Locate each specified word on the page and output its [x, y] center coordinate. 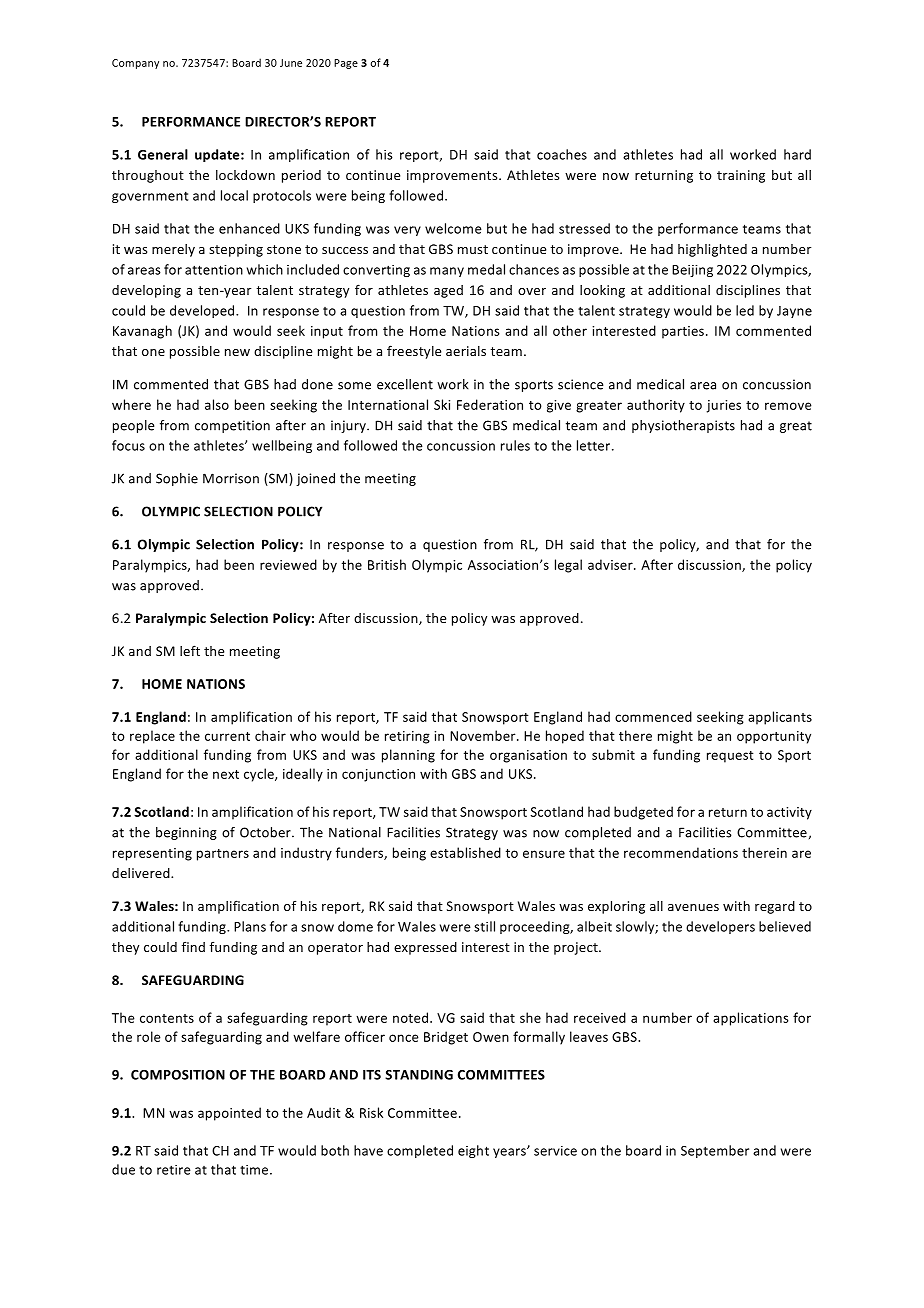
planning [408, 756]
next [226, 774]
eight [473, 1151]
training [741, 176]
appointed [229, 1114]
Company [135, 64]
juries [724, 406]
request [730, 757]
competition [232, 426]
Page [346, 64]
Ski [442, 404]
